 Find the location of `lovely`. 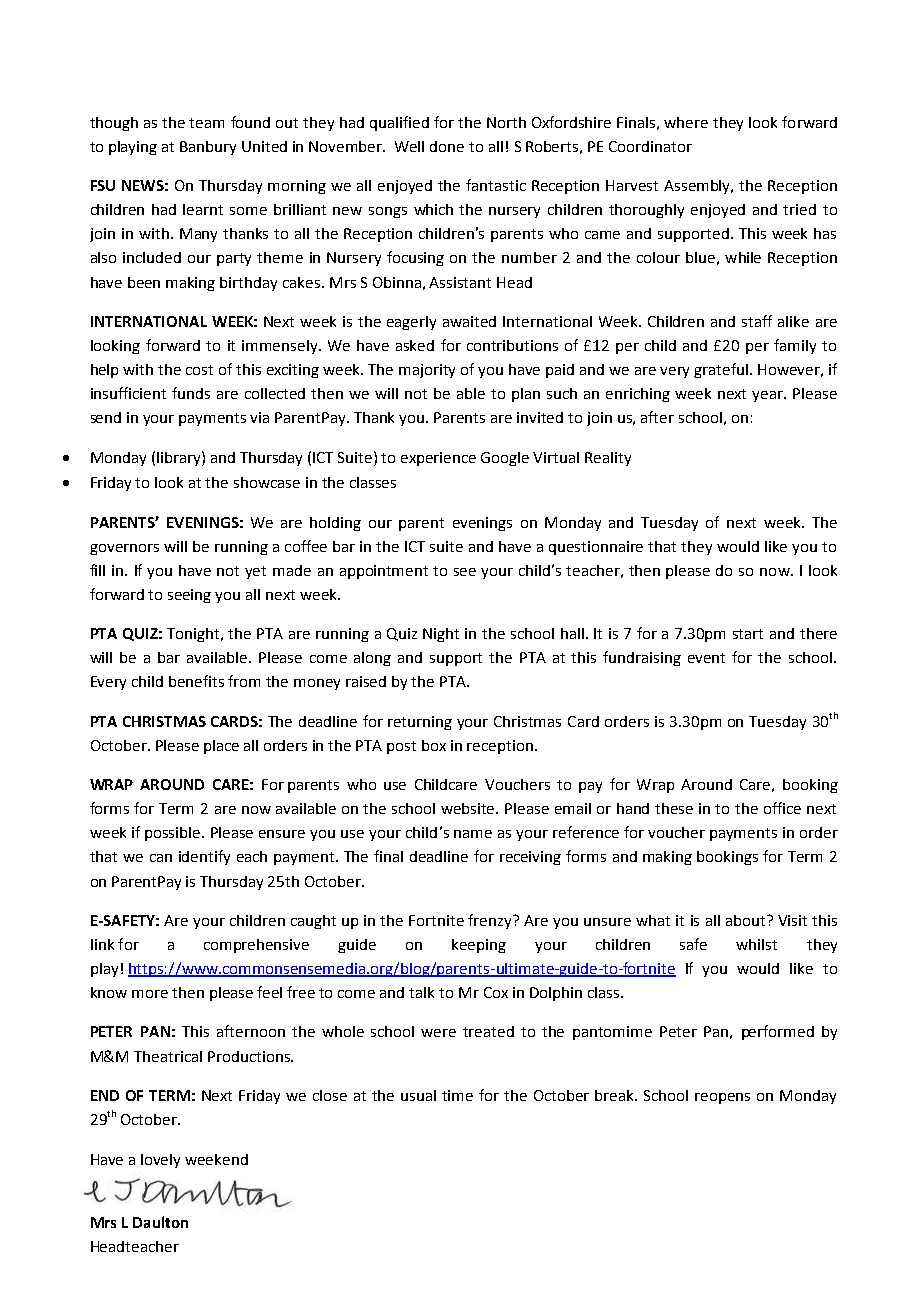

lovely is located at coordinates (160, 1161).
